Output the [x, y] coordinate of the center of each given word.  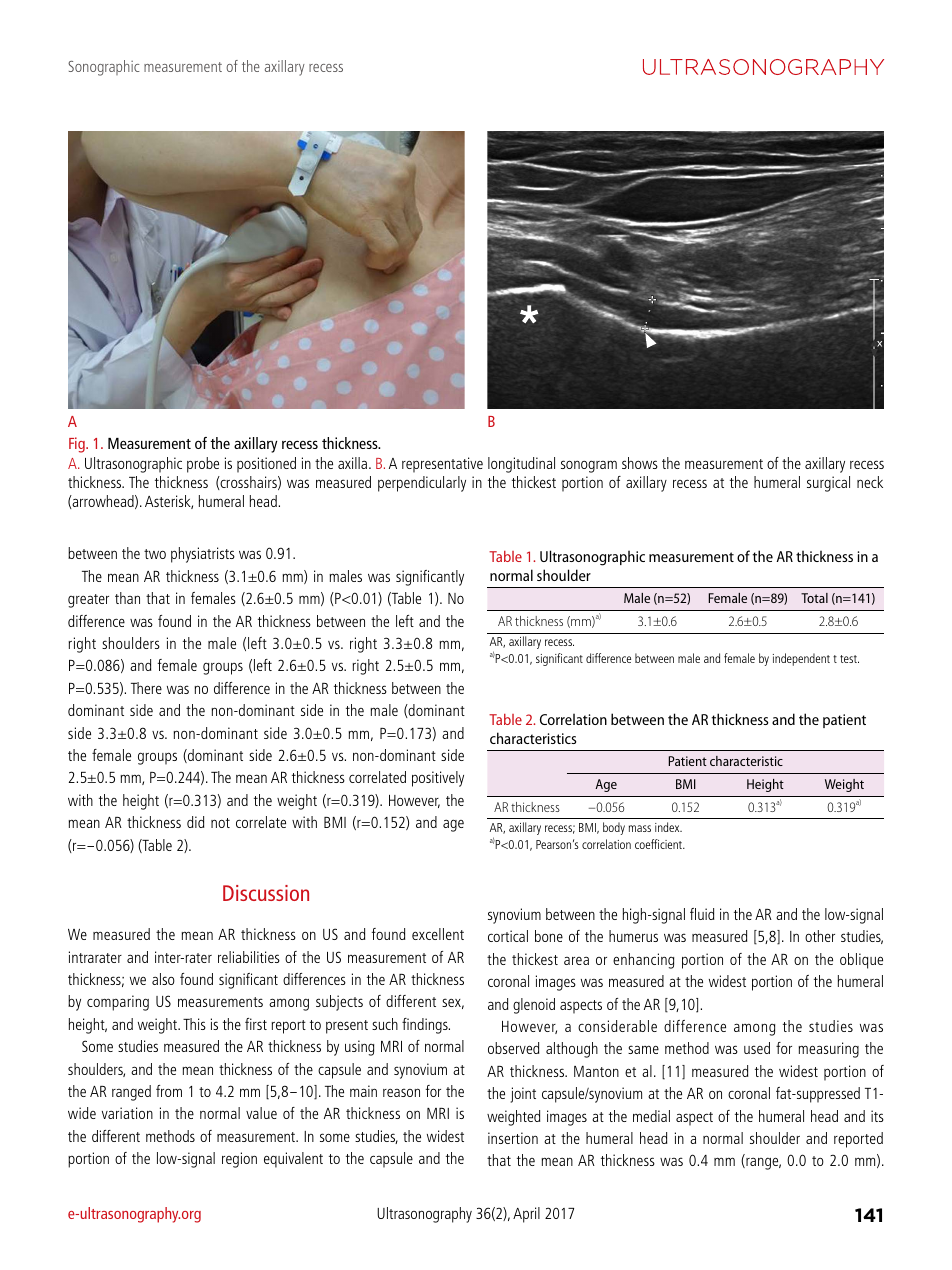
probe [203, 465]
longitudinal [521, 465]
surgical [828, 484]
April [526, 1215]
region [239, 1160]
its [877, 1116]
